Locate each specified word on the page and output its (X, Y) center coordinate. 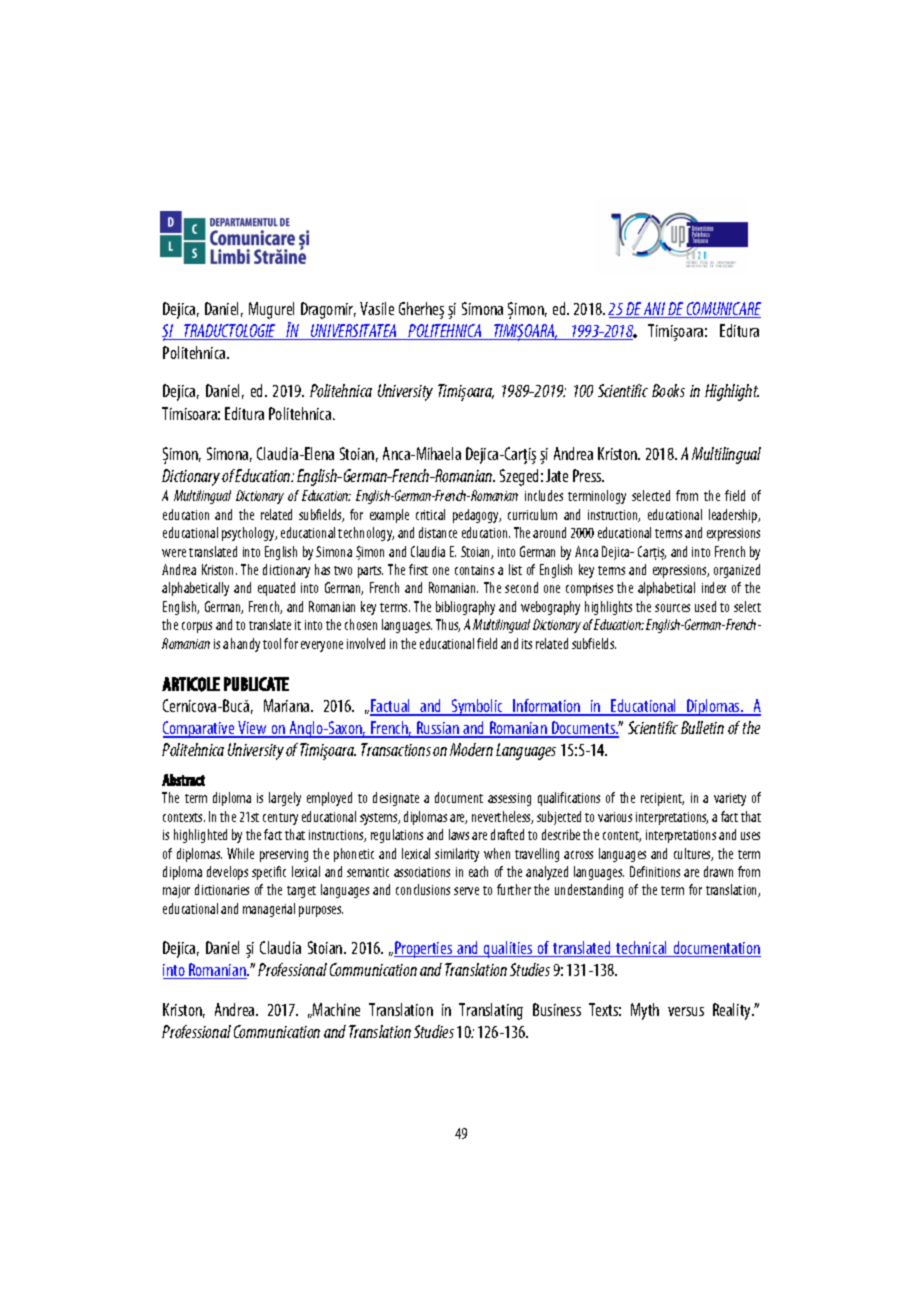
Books (668, 390)
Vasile (377, 308)
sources (672, 608)
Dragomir (328, 310)
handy (245, 645)
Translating (491, 1011)
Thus (448, 625)
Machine (335, 1009)
